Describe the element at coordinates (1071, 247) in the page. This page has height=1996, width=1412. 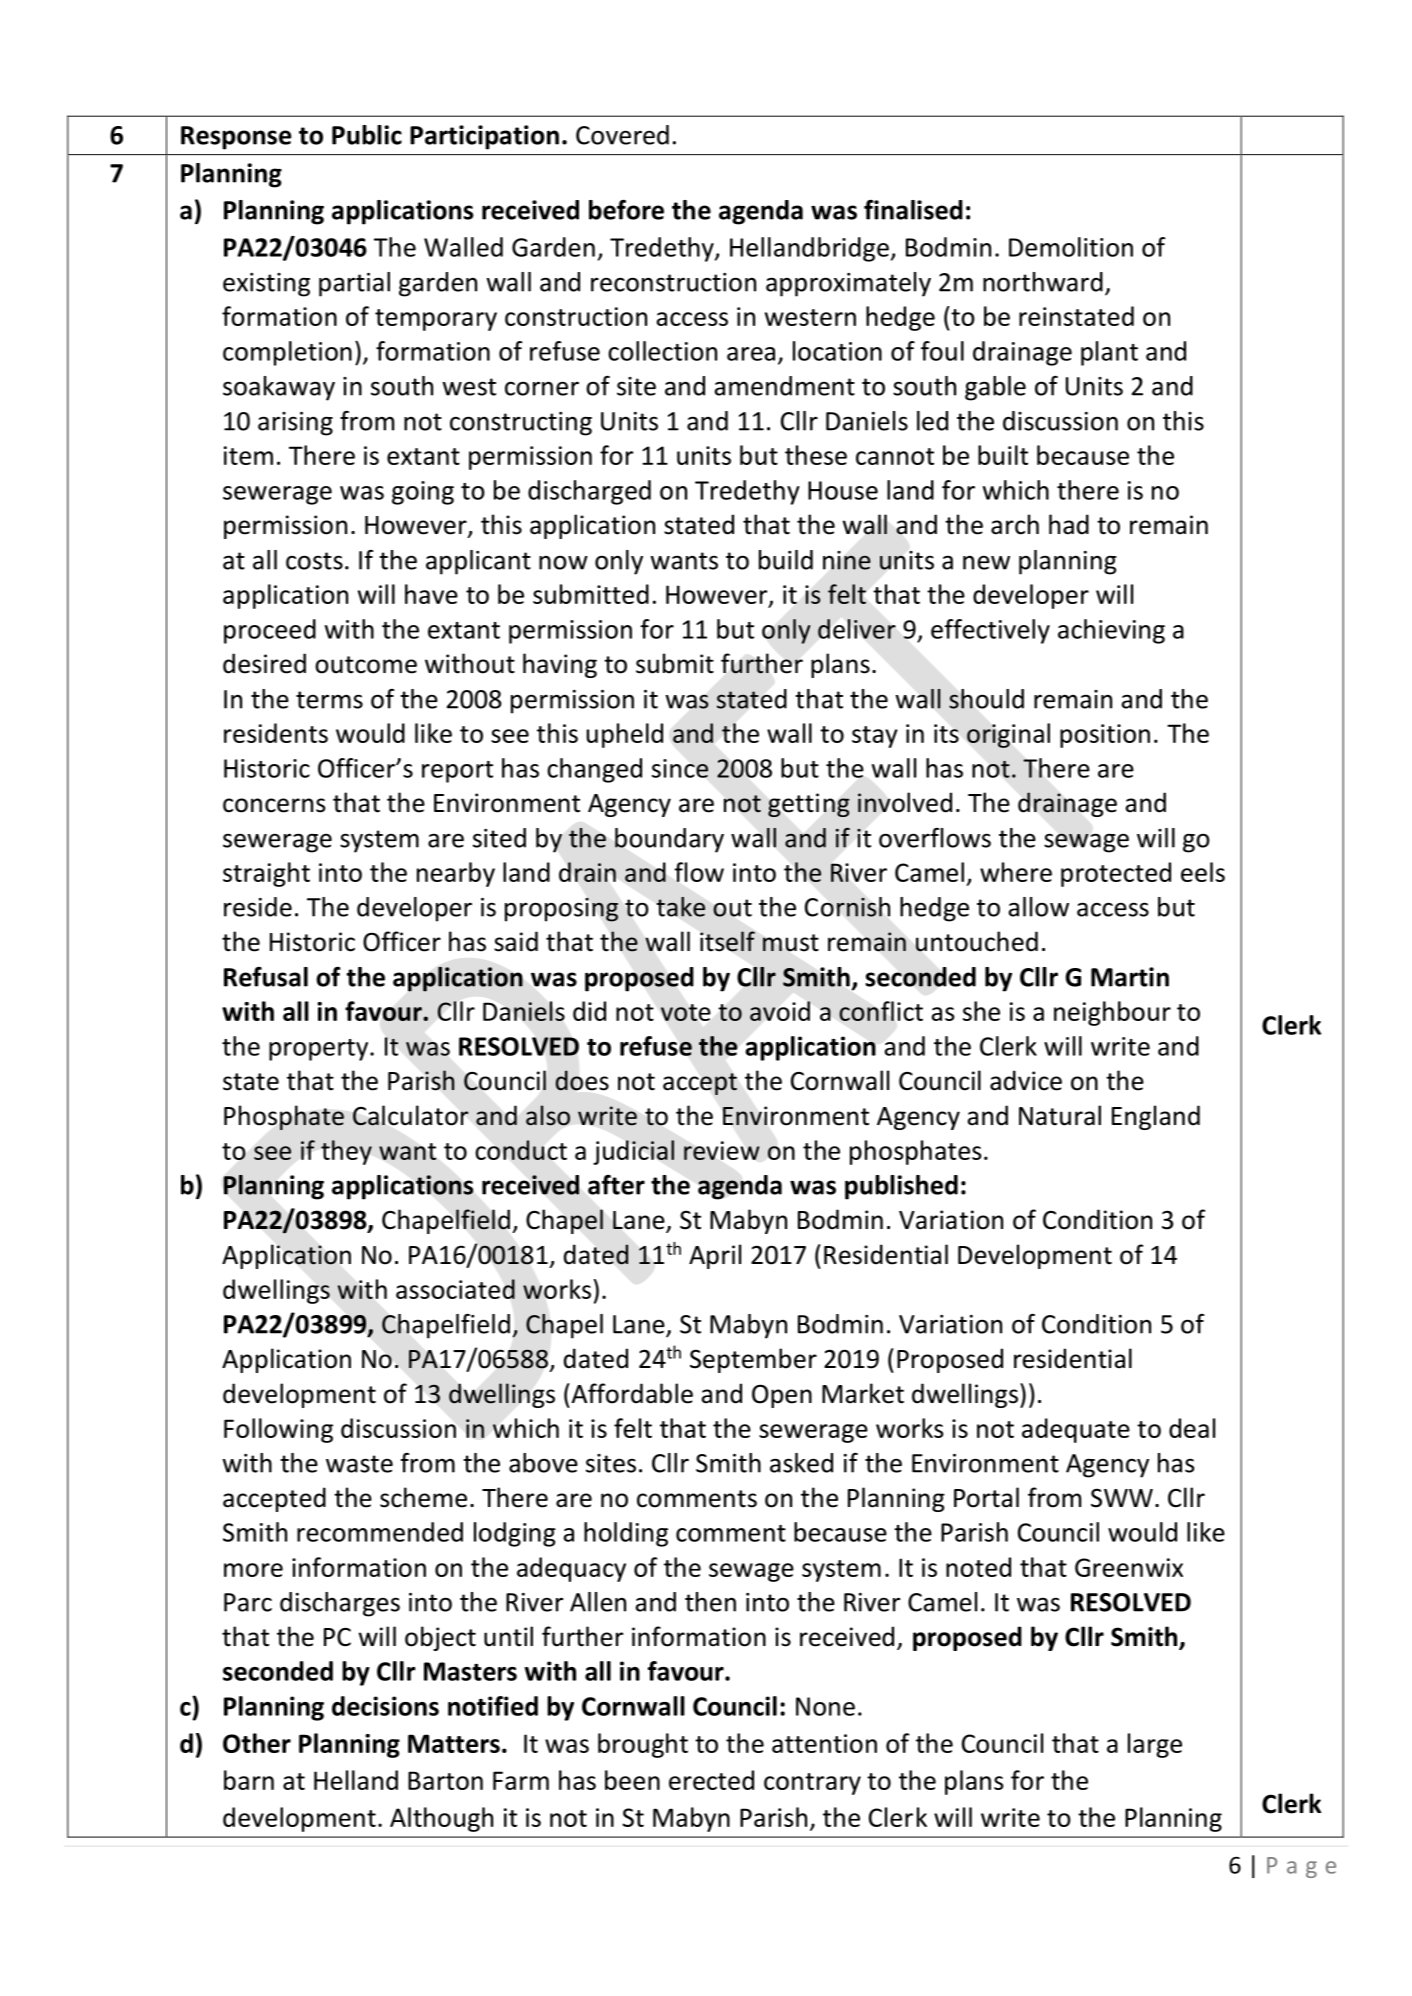
I see `Demolition` at that location.
